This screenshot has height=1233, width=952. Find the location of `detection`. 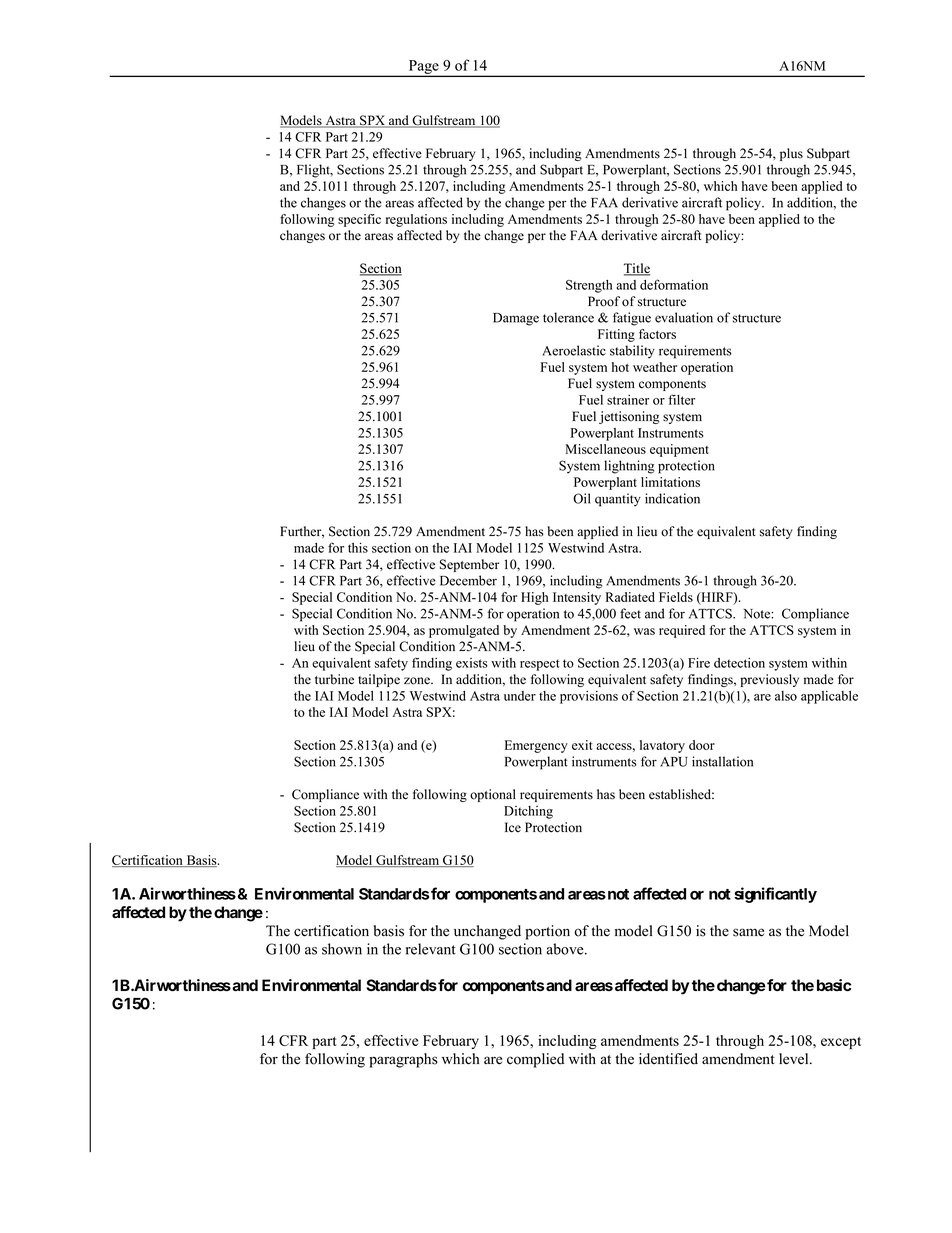

detection is located at coordinates (739, 663).
